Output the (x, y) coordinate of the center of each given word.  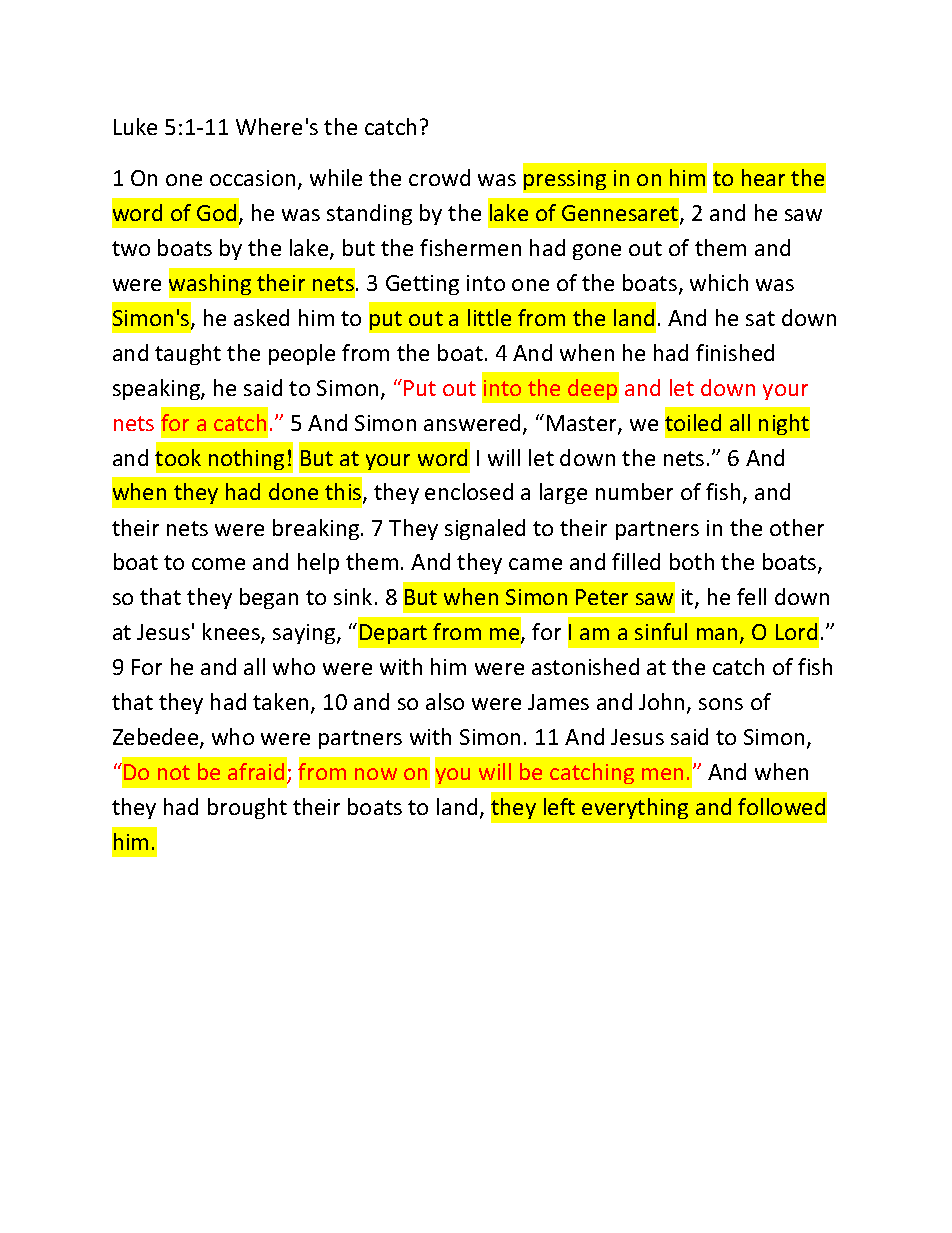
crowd (439, 177)
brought (247, 808)
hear (763, 177)
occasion (252, 178)
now (376, 774)
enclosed (469, 491)
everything (635, 808)
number (634, 491)
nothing (246, 459)
